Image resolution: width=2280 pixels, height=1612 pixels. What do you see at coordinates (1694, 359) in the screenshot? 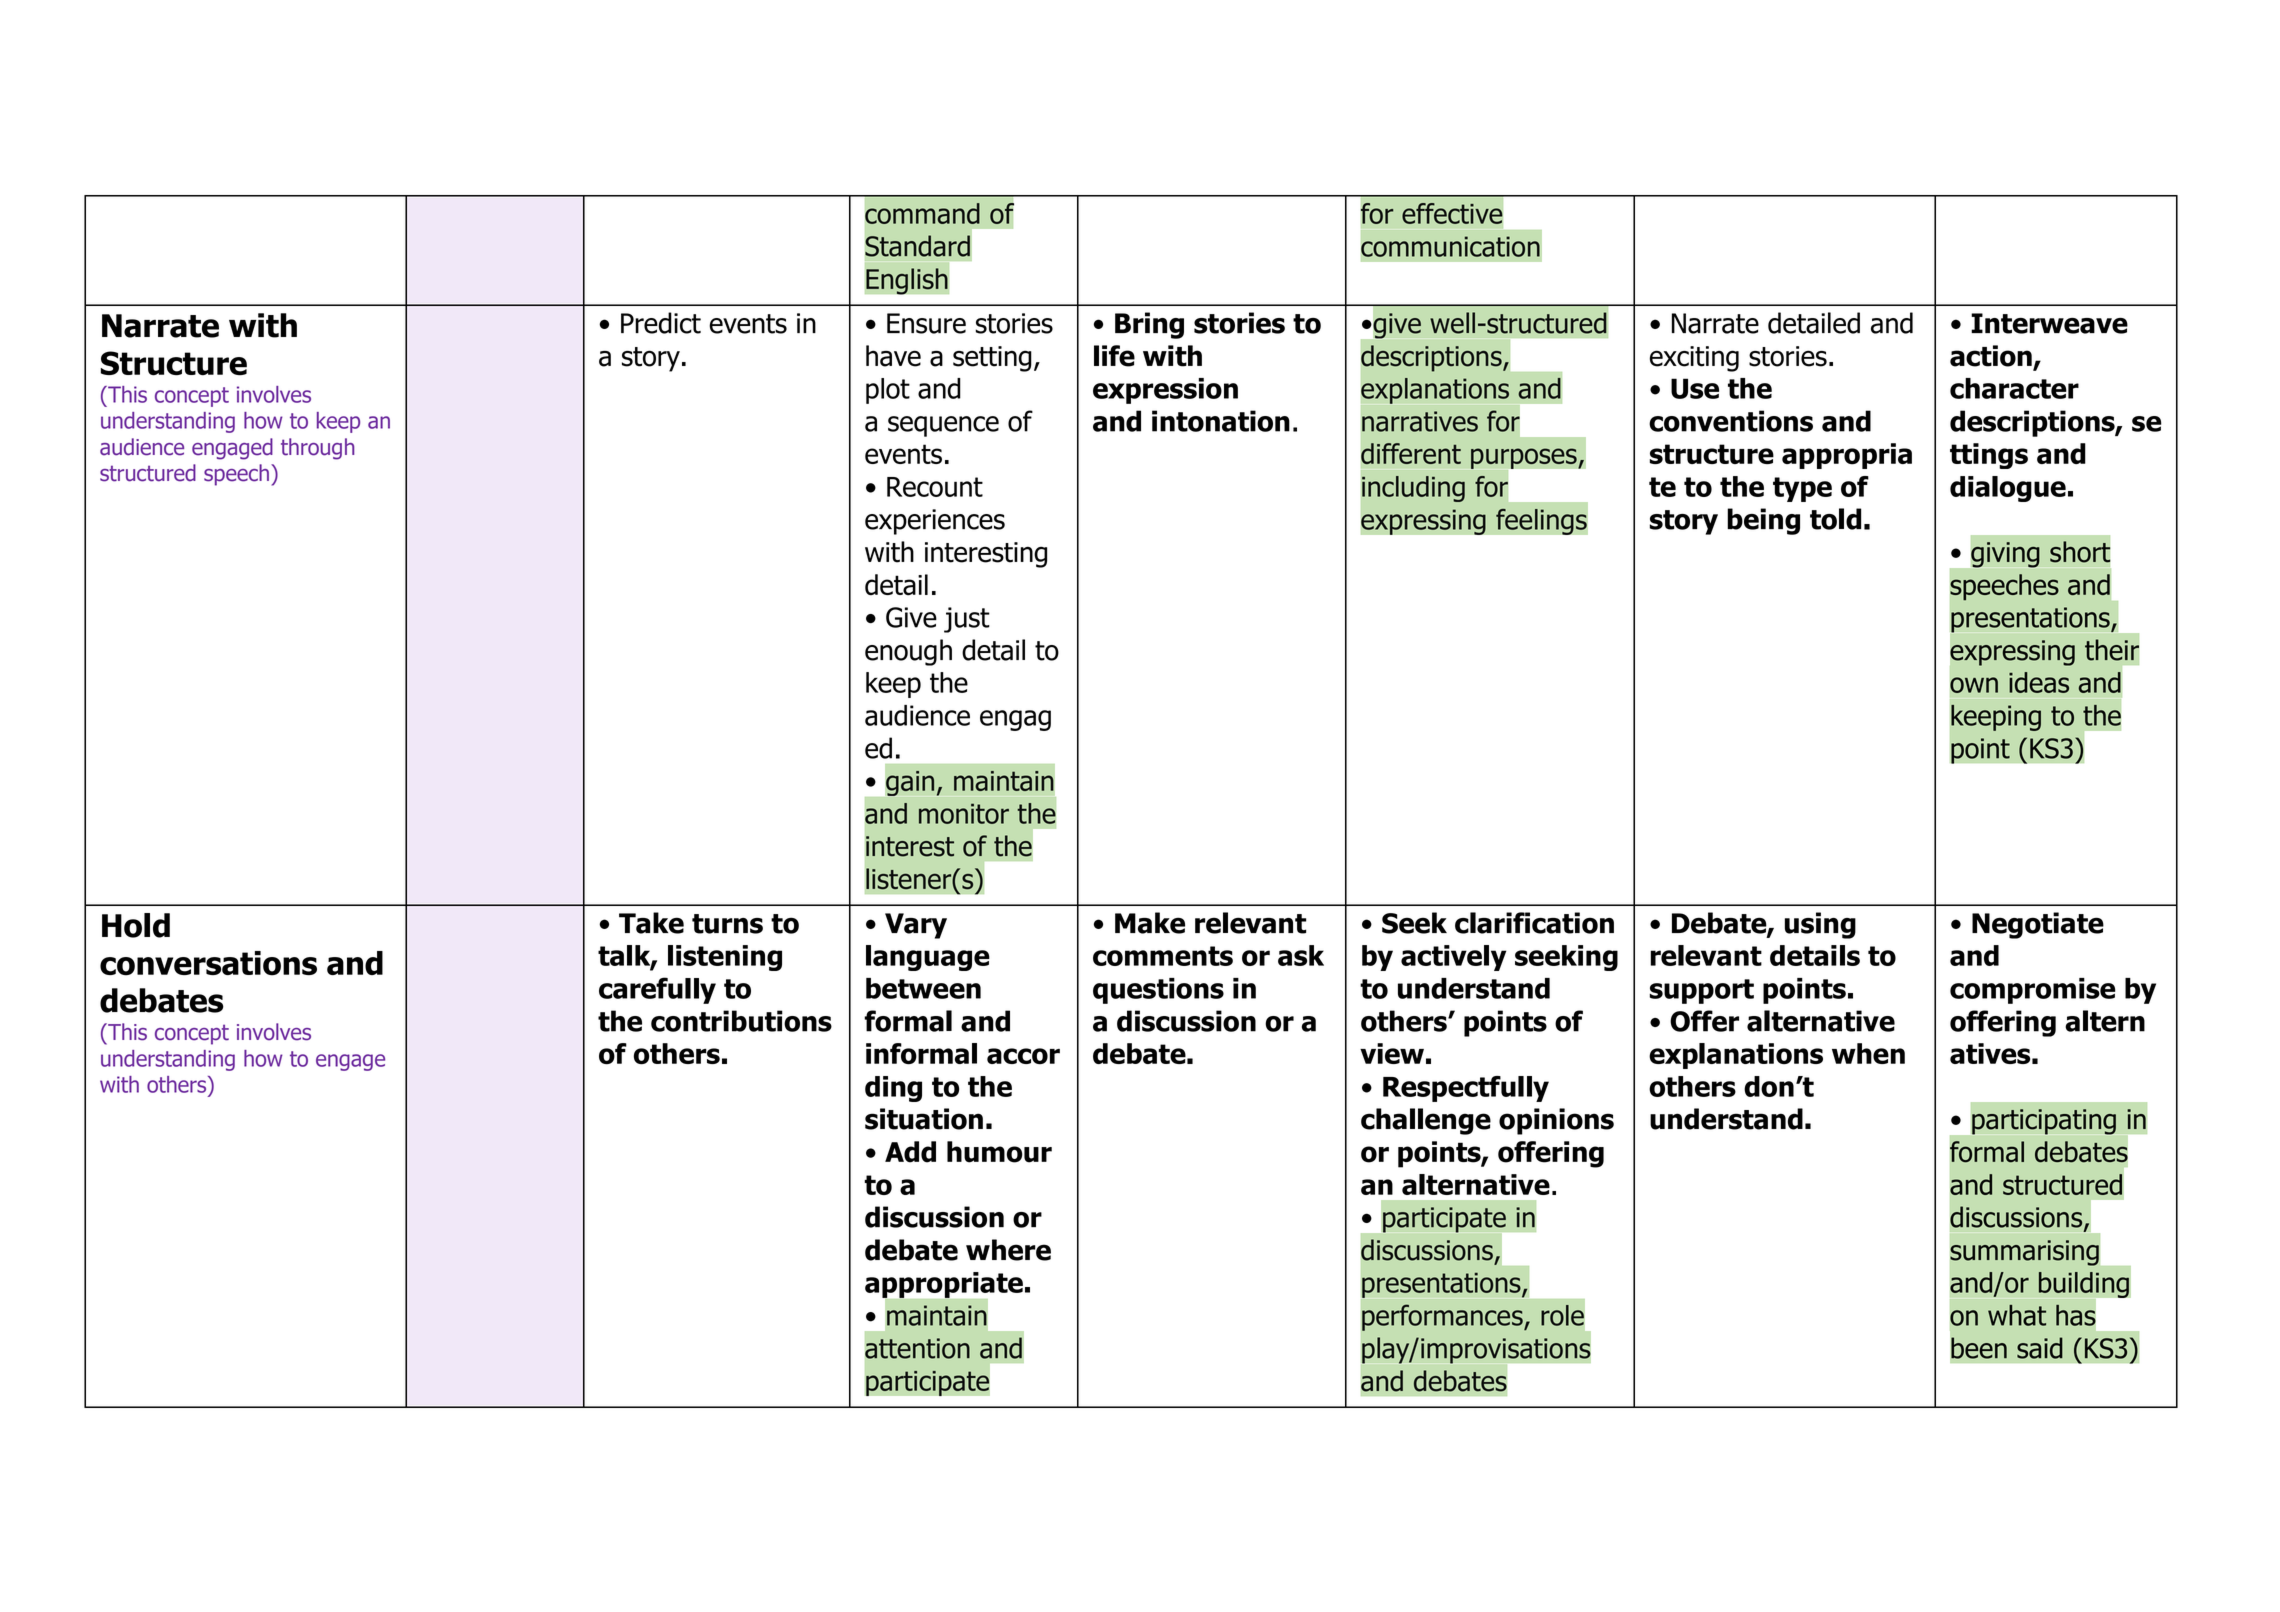
I see `exciting` at bounding box center [1694, 359].
